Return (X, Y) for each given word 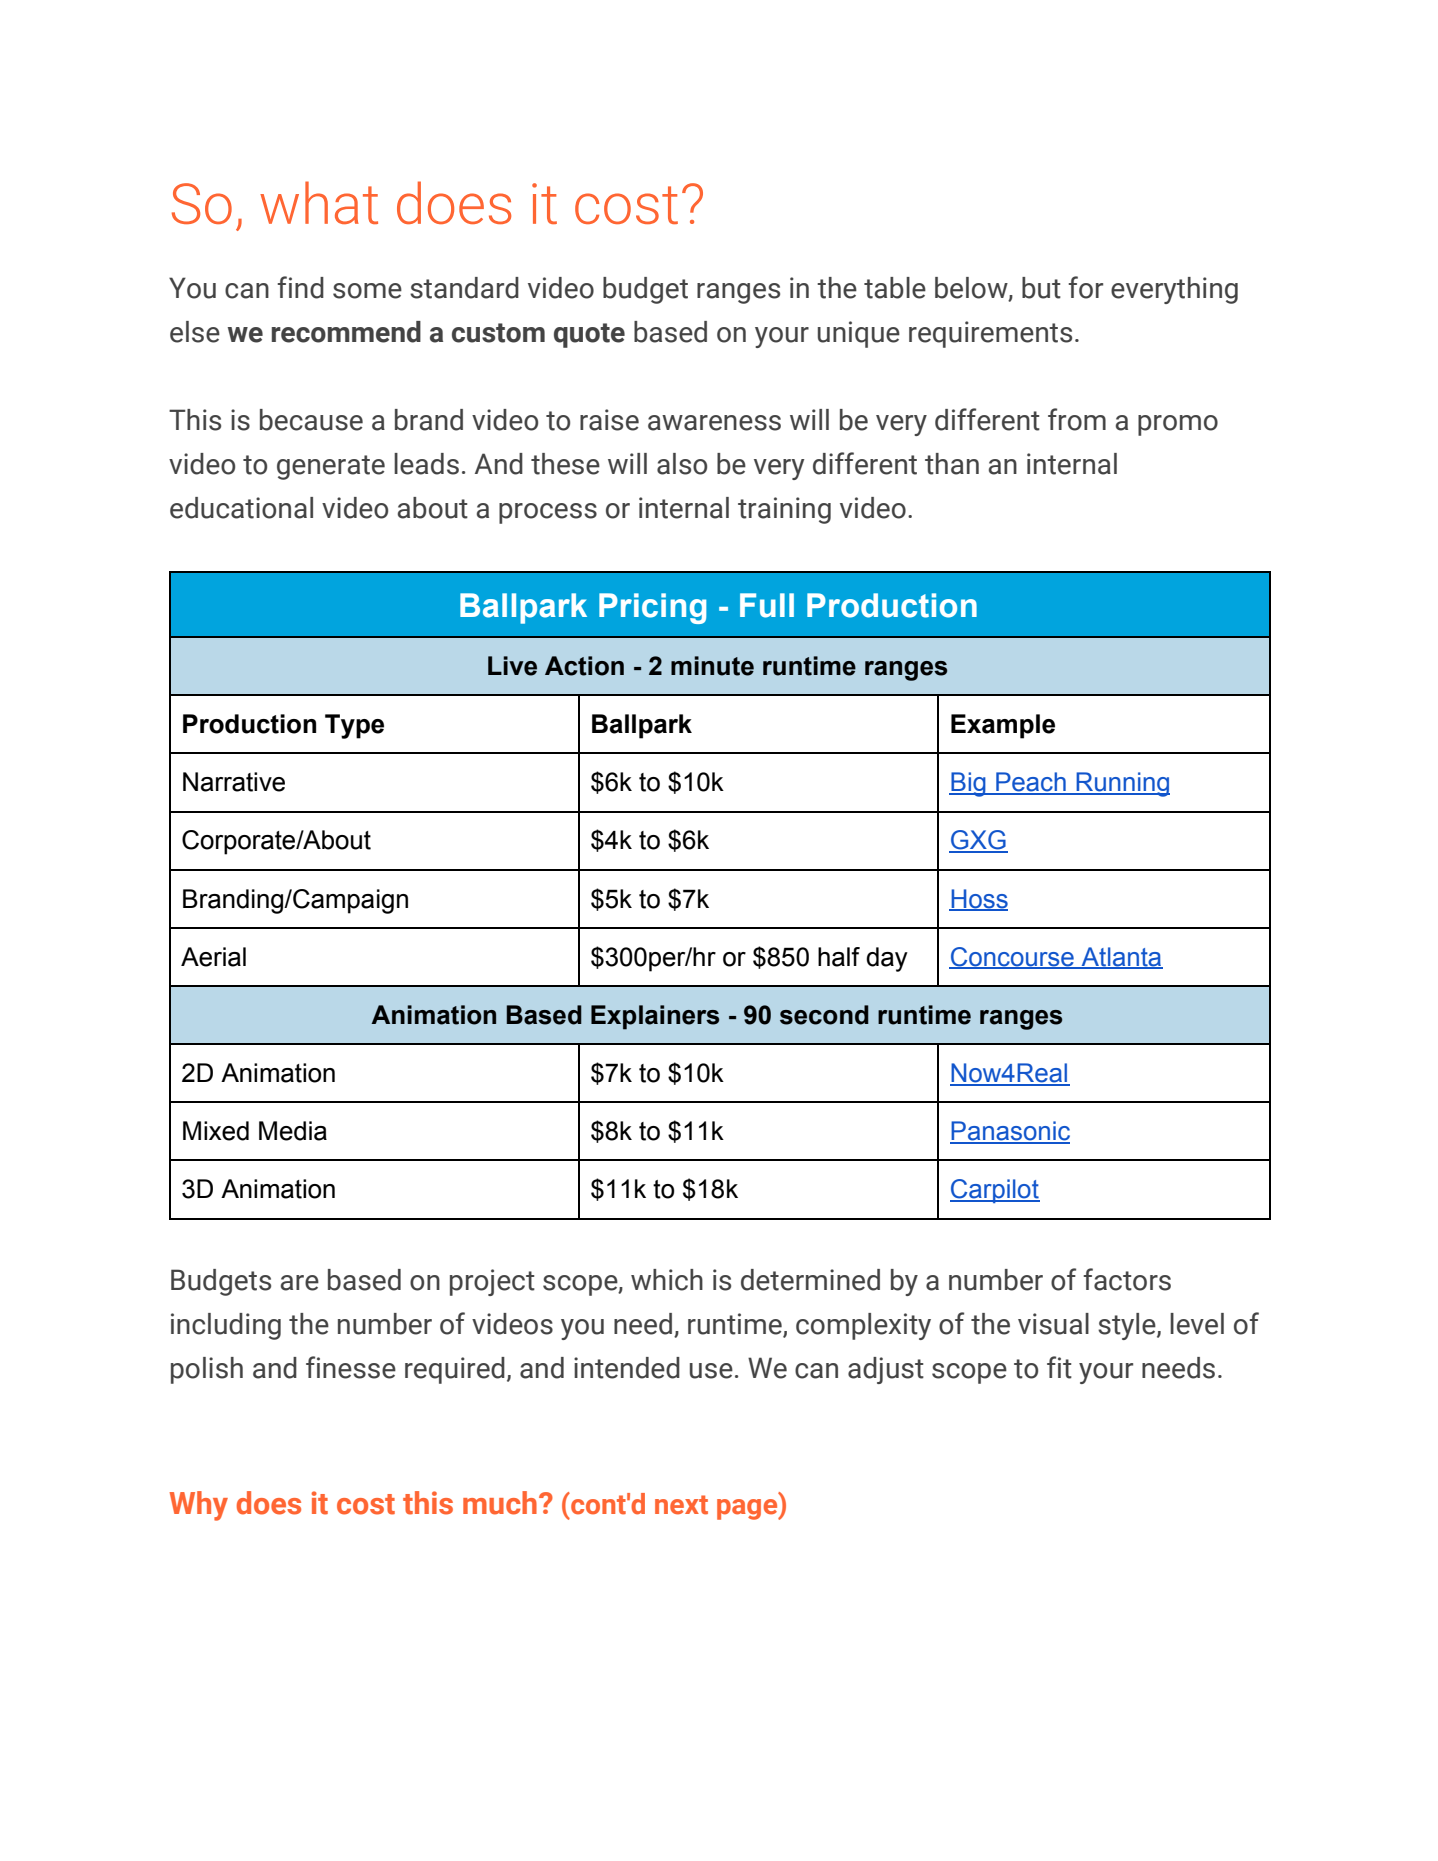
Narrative (234, 782)
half (839, 957)
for (1085, 287)
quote (589, 335)
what (319, 202)
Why (198, 1506)
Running (1122, 784)
